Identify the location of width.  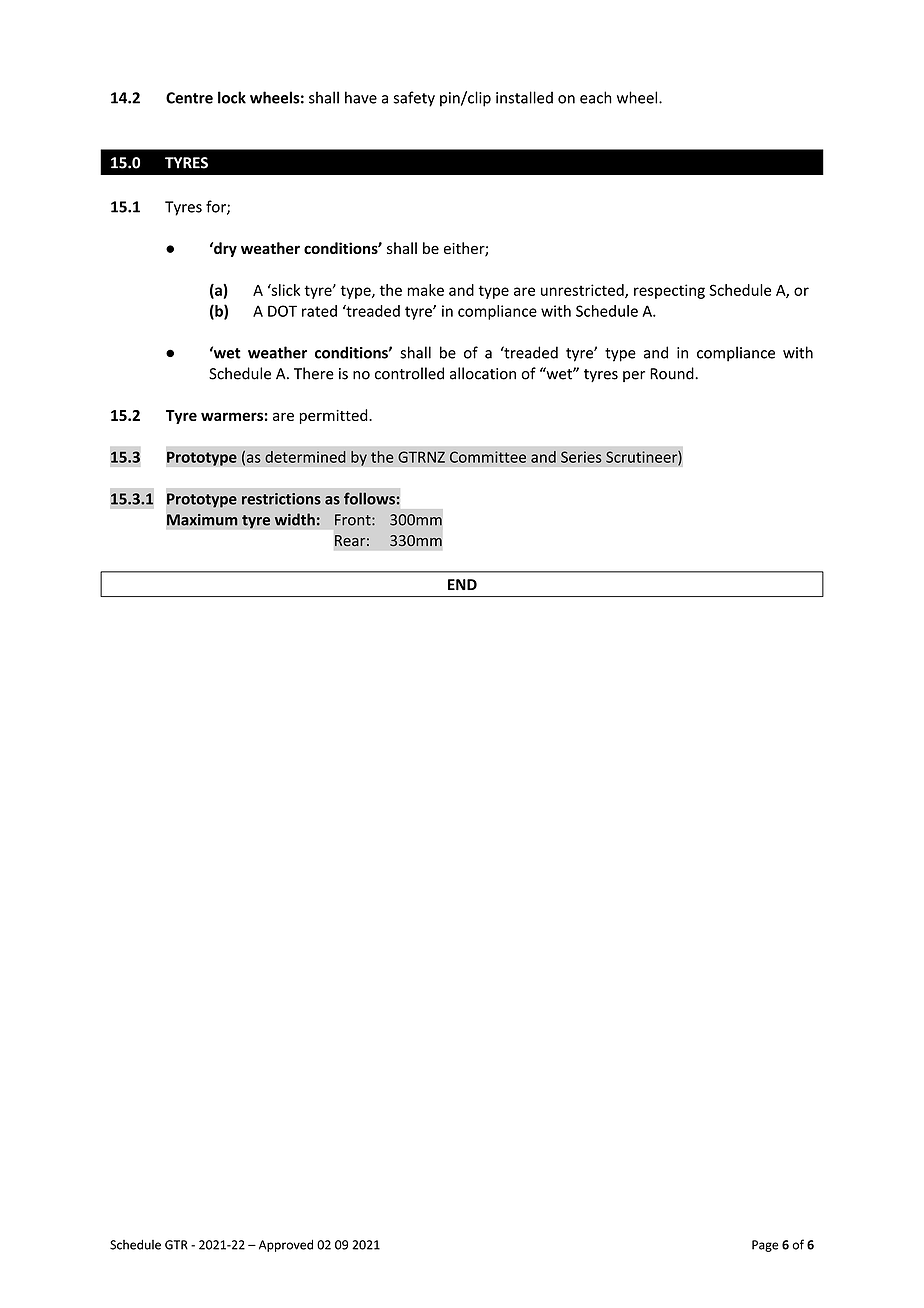
(295, 519).
